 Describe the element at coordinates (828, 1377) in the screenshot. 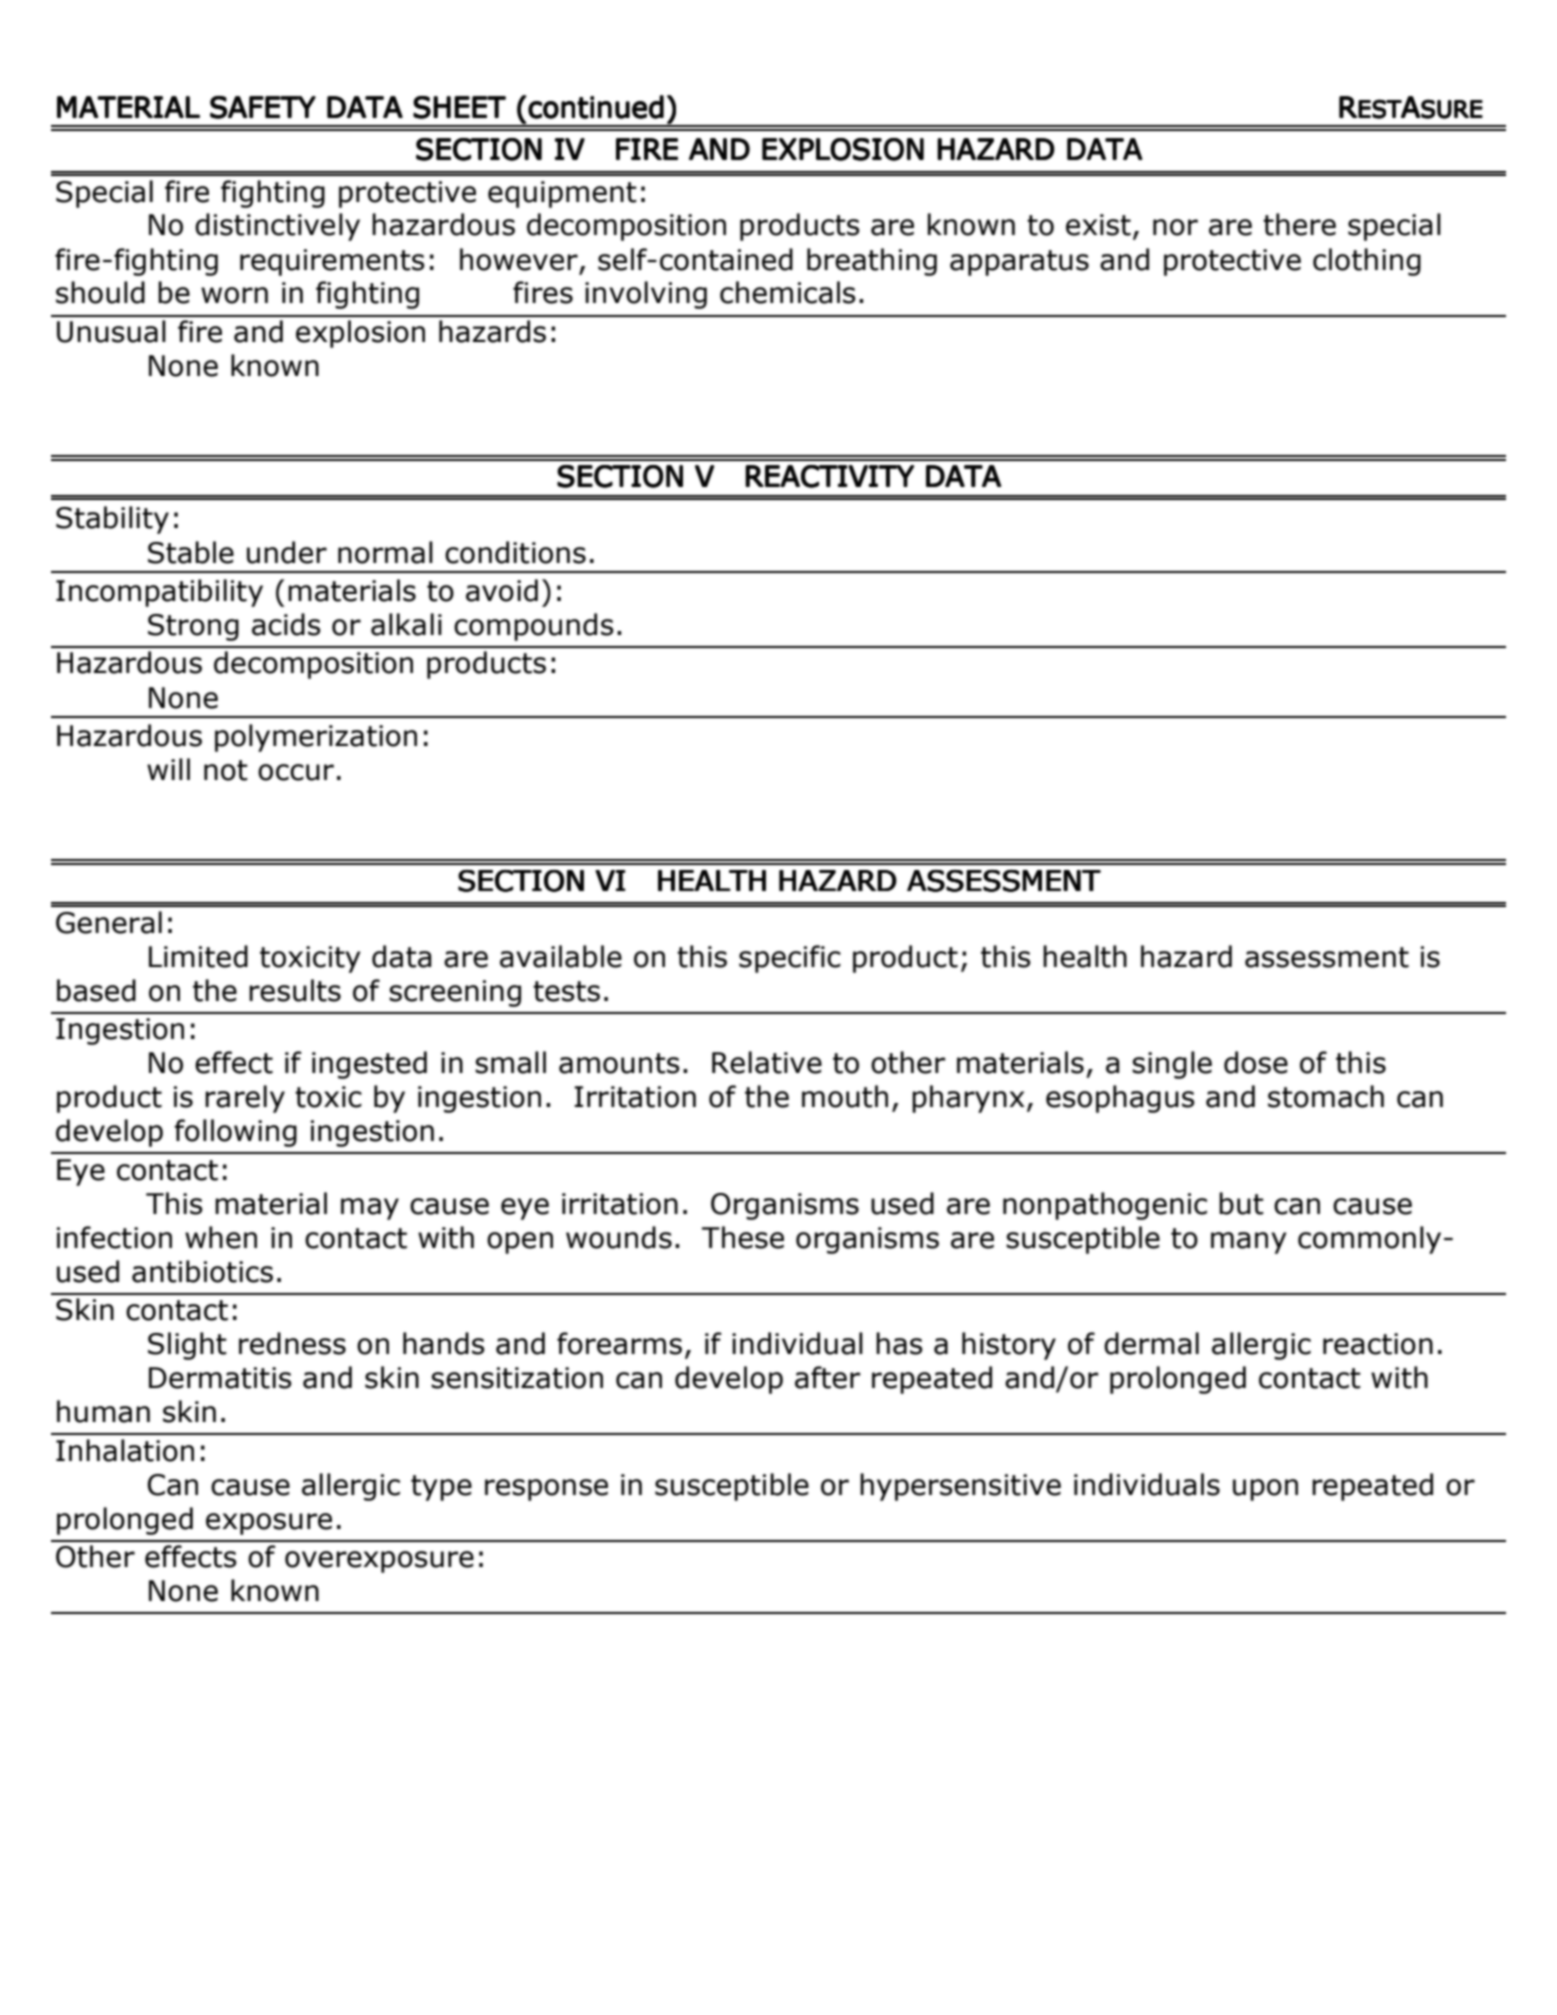

I see `after` at that location.
